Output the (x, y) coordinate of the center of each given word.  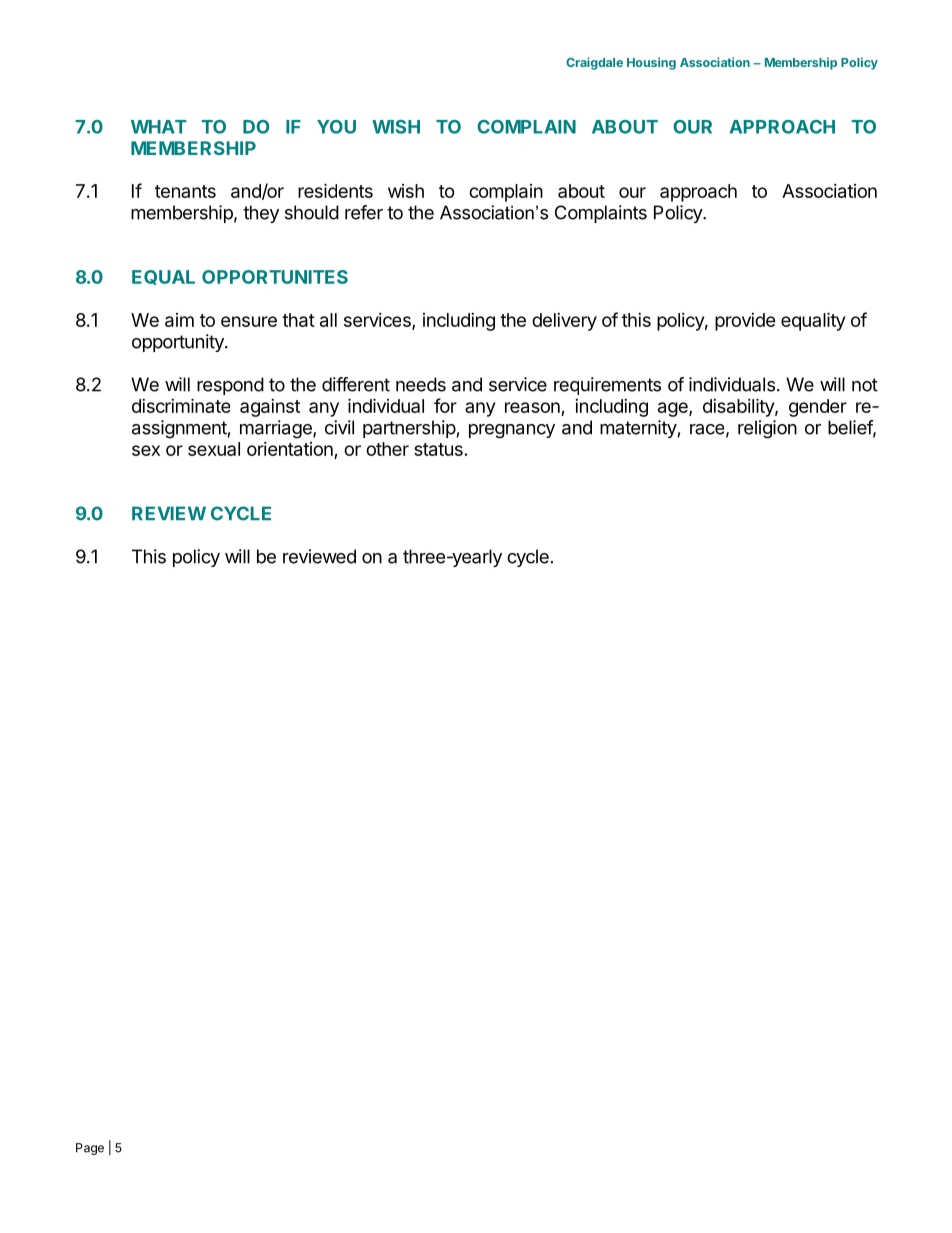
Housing (651, 63)
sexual (214, 449)
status (438, 449)
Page (90, 1149)
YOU (336, 127)
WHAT (158, 127)
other (387, 449)
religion (767, 429)
